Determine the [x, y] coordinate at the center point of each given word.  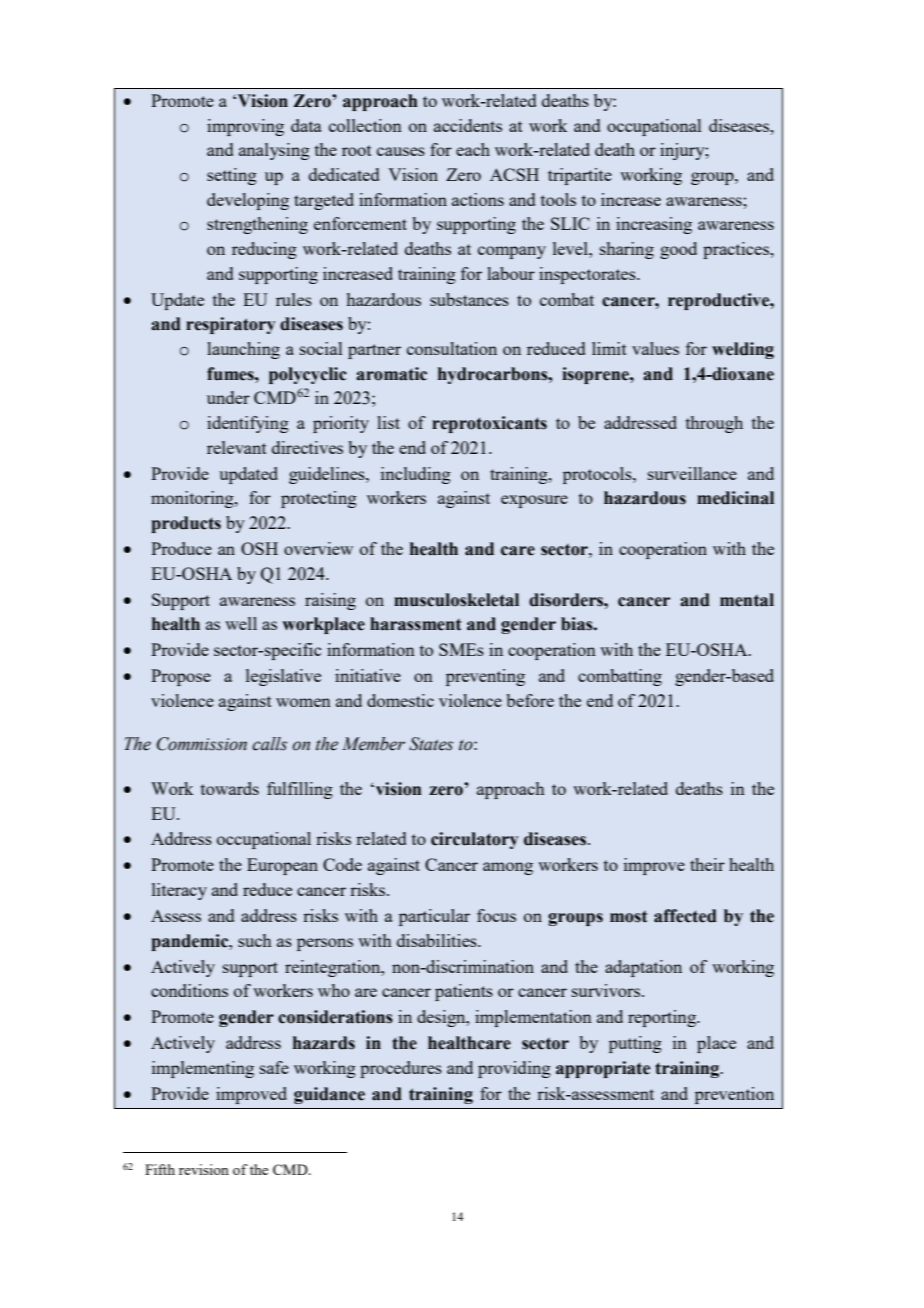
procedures [401, 1069]
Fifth [160, 1169]
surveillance [692, 473]
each [473, 149]
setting [232, 176]
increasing [654, 225]
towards [230, 788]
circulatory [474, 840]
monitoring [193, 499]
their [707, 864]
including [416, 475]
